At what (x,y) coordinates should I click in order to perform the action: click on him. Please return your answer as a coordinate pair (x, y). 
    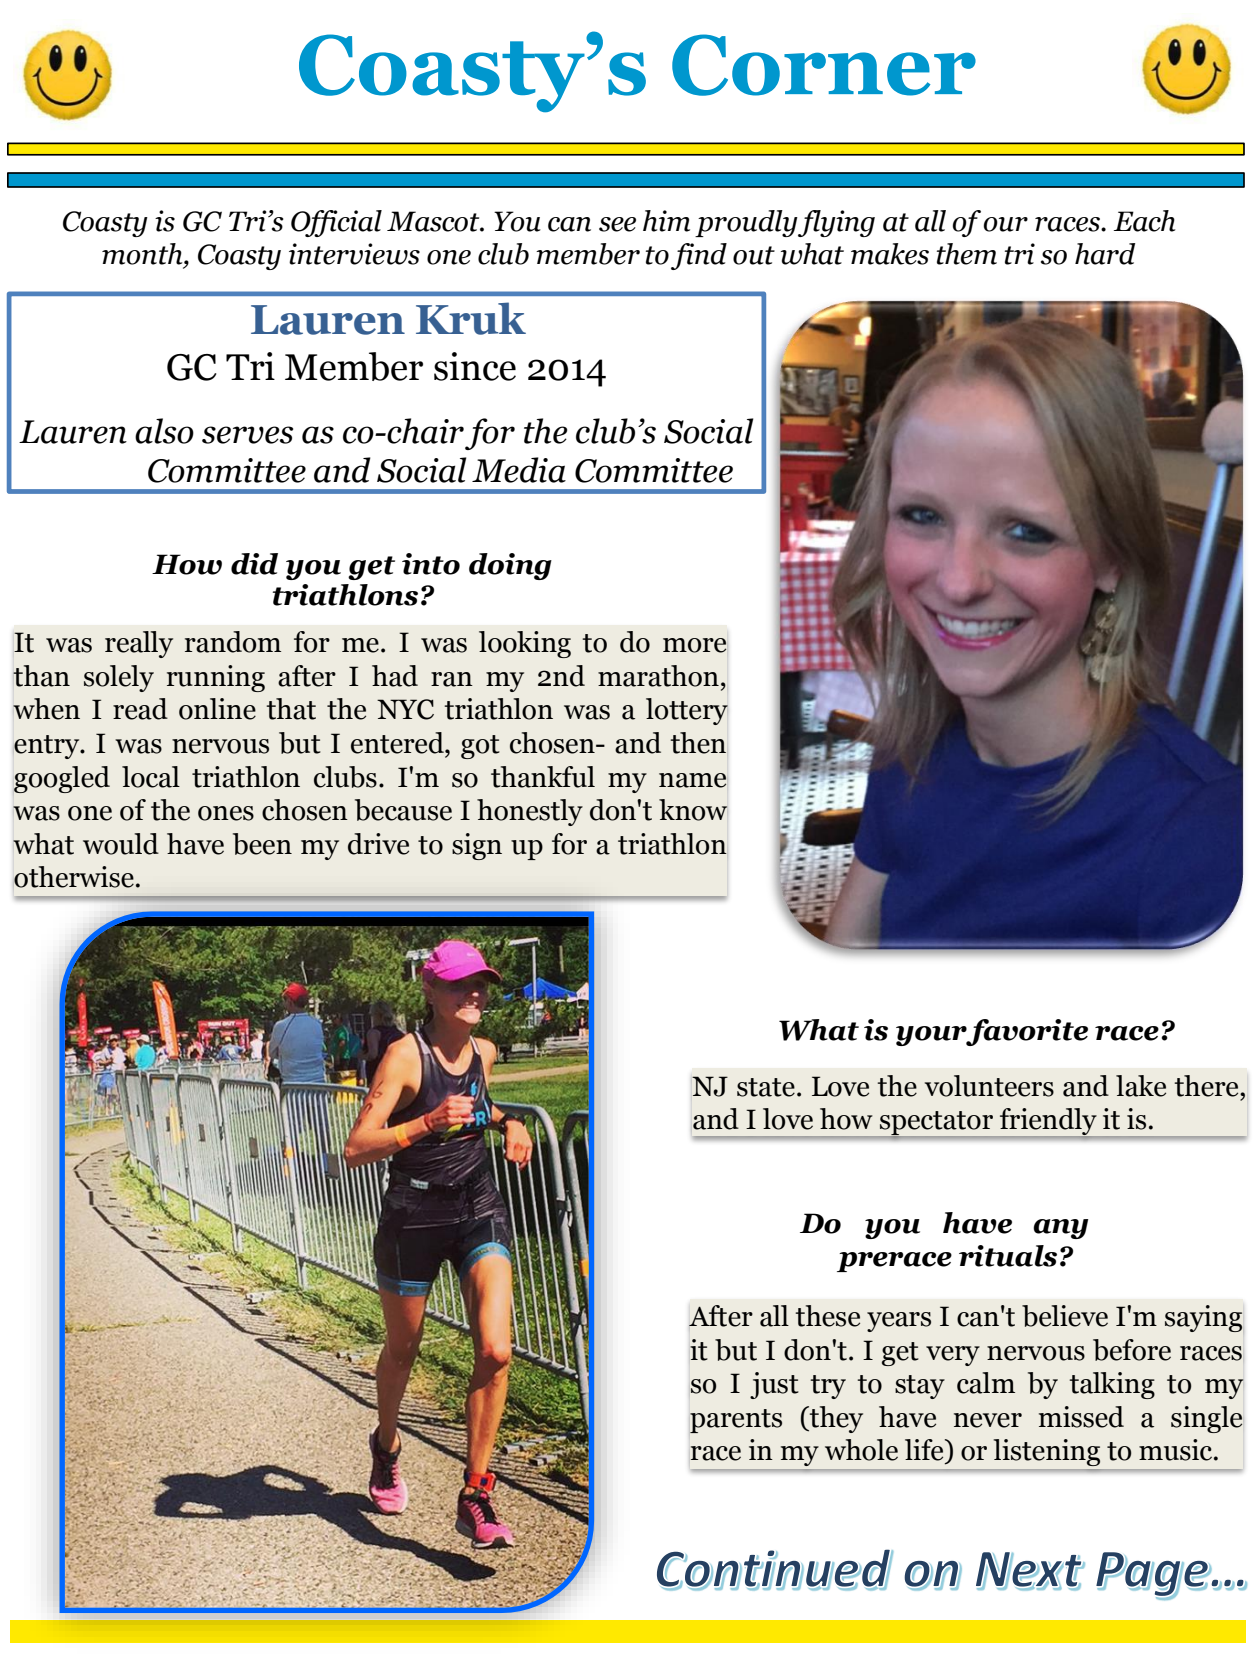
    Looking at the image, I should click on (666, 221).
